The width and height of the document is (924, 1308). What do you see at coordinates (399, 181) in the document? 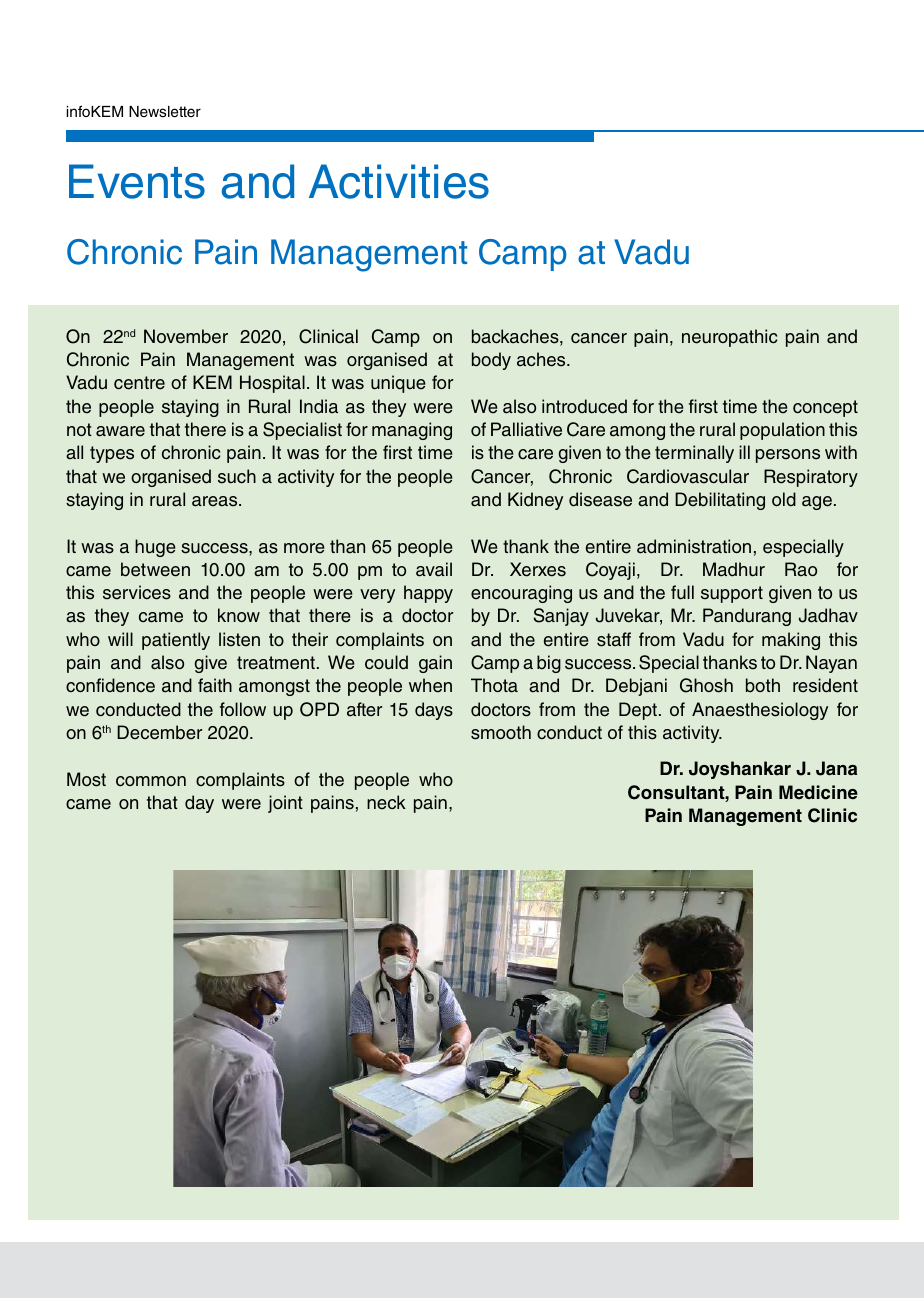
I see `Activities` at bounding box center [399, 181].
